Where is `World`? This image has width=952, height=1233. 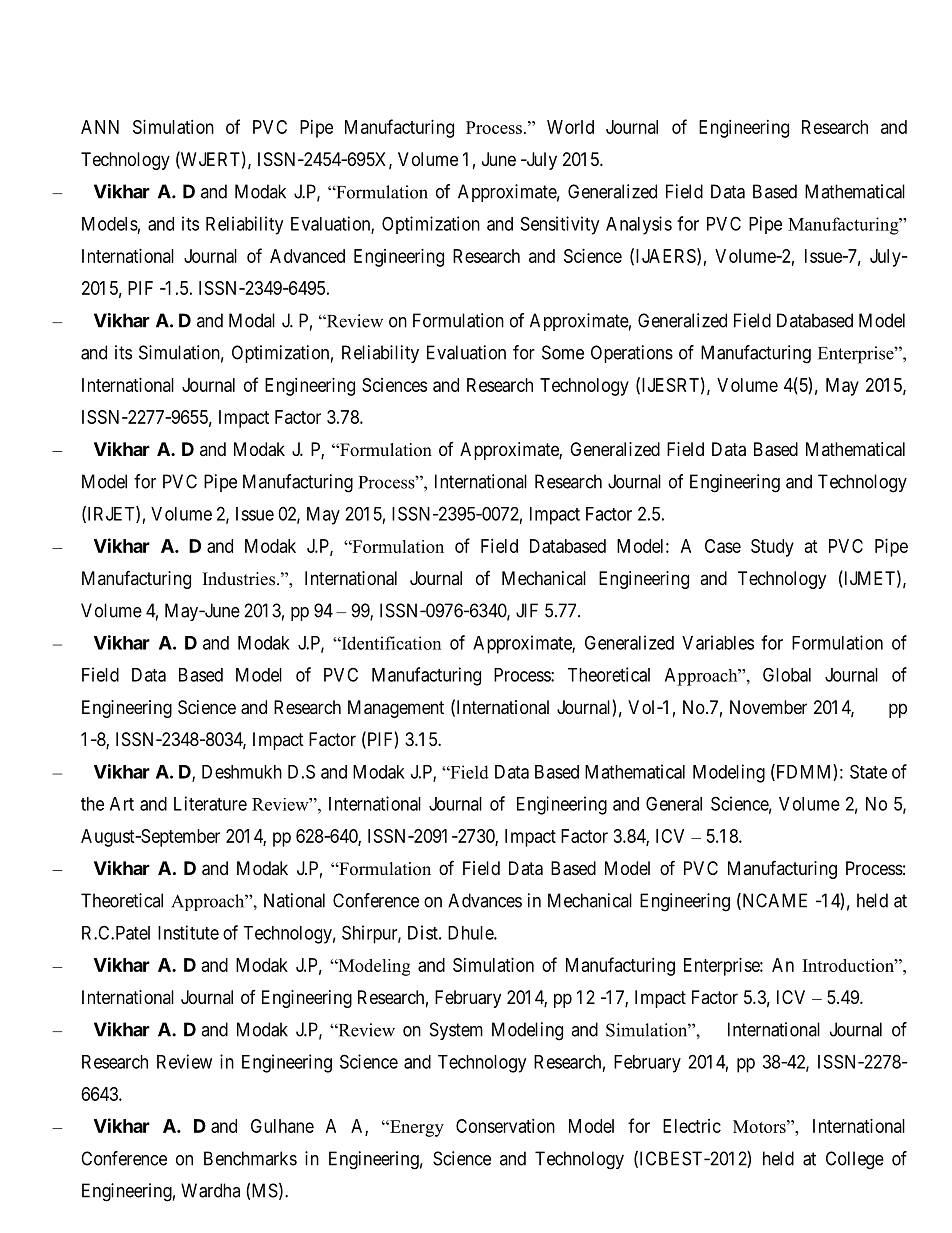 World is located at coordinates (570, 127).
